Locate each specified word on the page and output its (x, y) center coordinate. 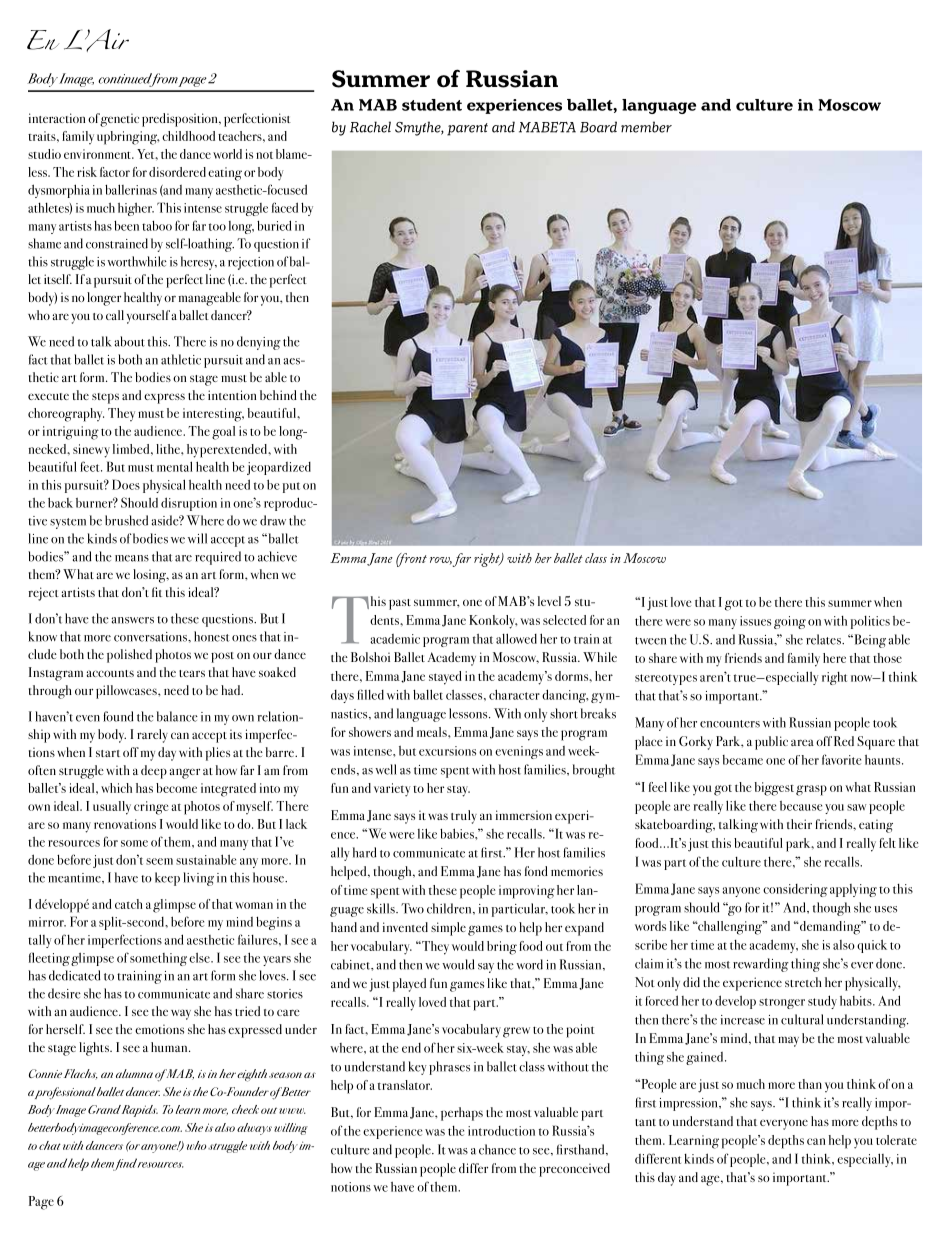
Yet (147, 154)
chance (497, 1149)
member (646, 127)
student (432, 105)
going (790, 622)
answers (133, 620)
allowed (516, 638)
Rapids (140, 1111)
